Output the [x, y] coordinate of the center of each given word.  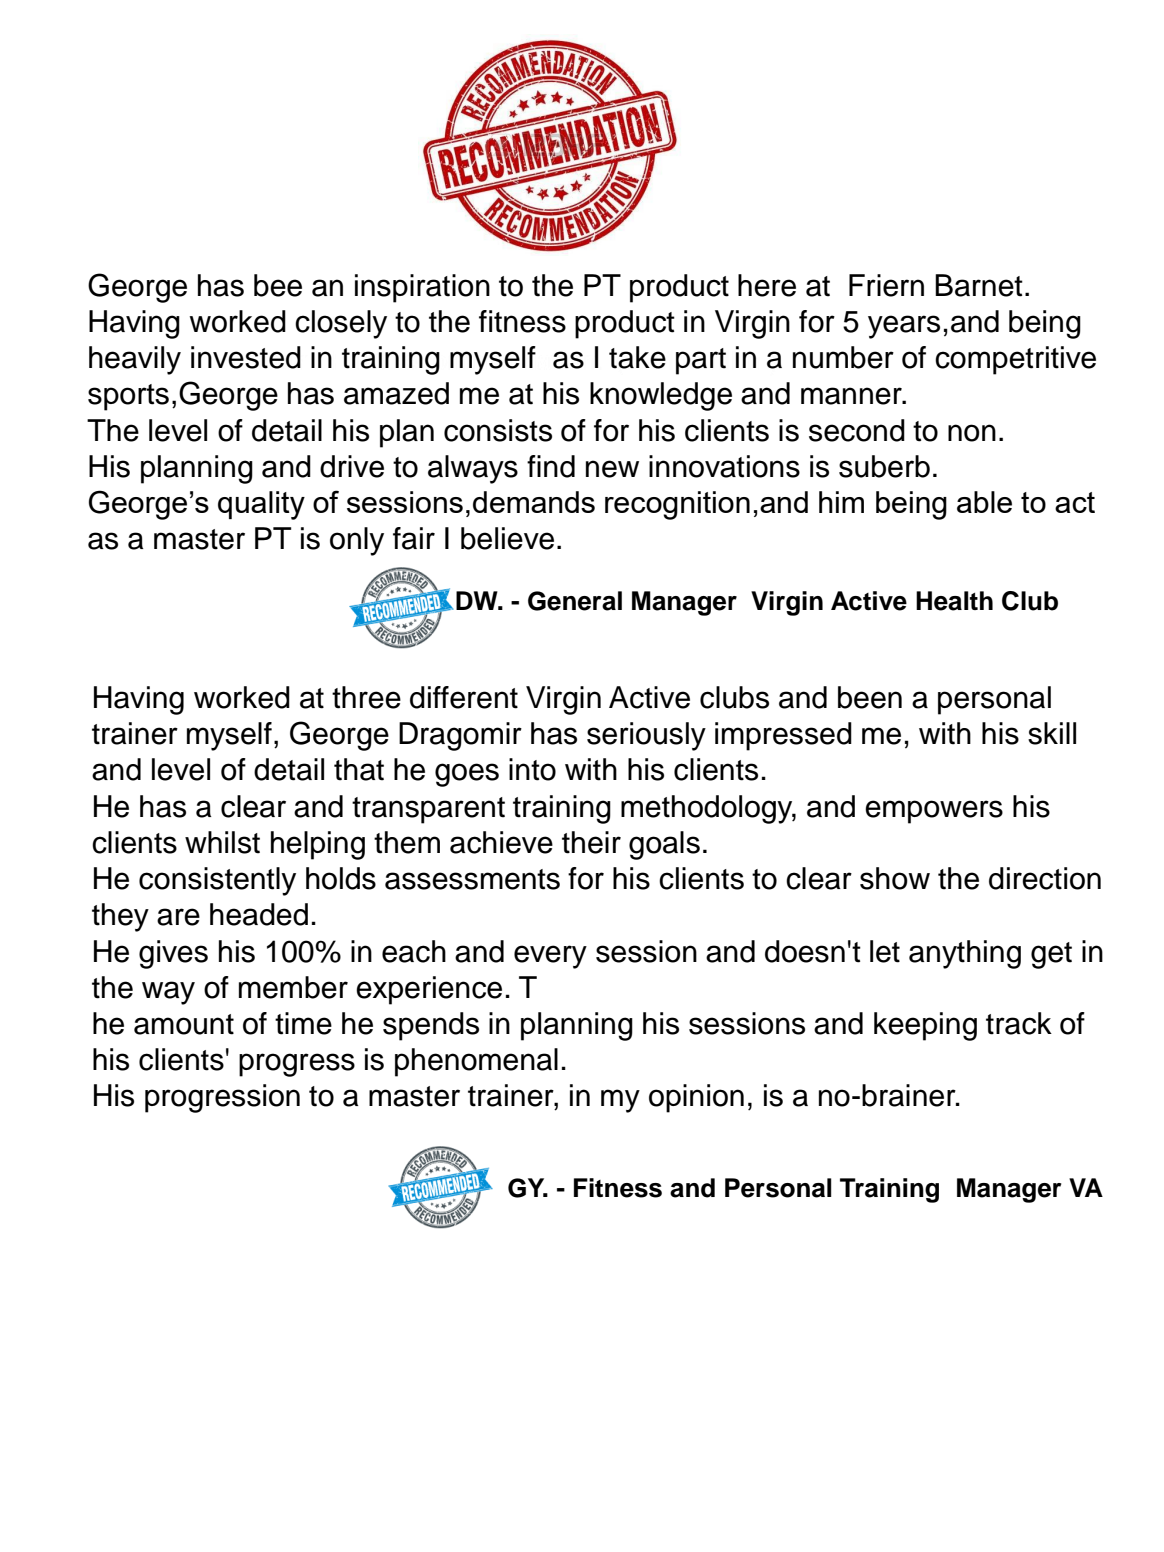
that [359, 769]
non [972, 433]
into [532, 769]
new [612, 469]
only [357, 541]
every [550, 957]
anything [965, 954]
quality [261, 505]
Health [954, 601]
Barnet [979, 285]
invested [246, 357]
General [575, 601]
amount [184, 1024]
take [637, 357]
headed [259, 914]
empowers [934, 812]
